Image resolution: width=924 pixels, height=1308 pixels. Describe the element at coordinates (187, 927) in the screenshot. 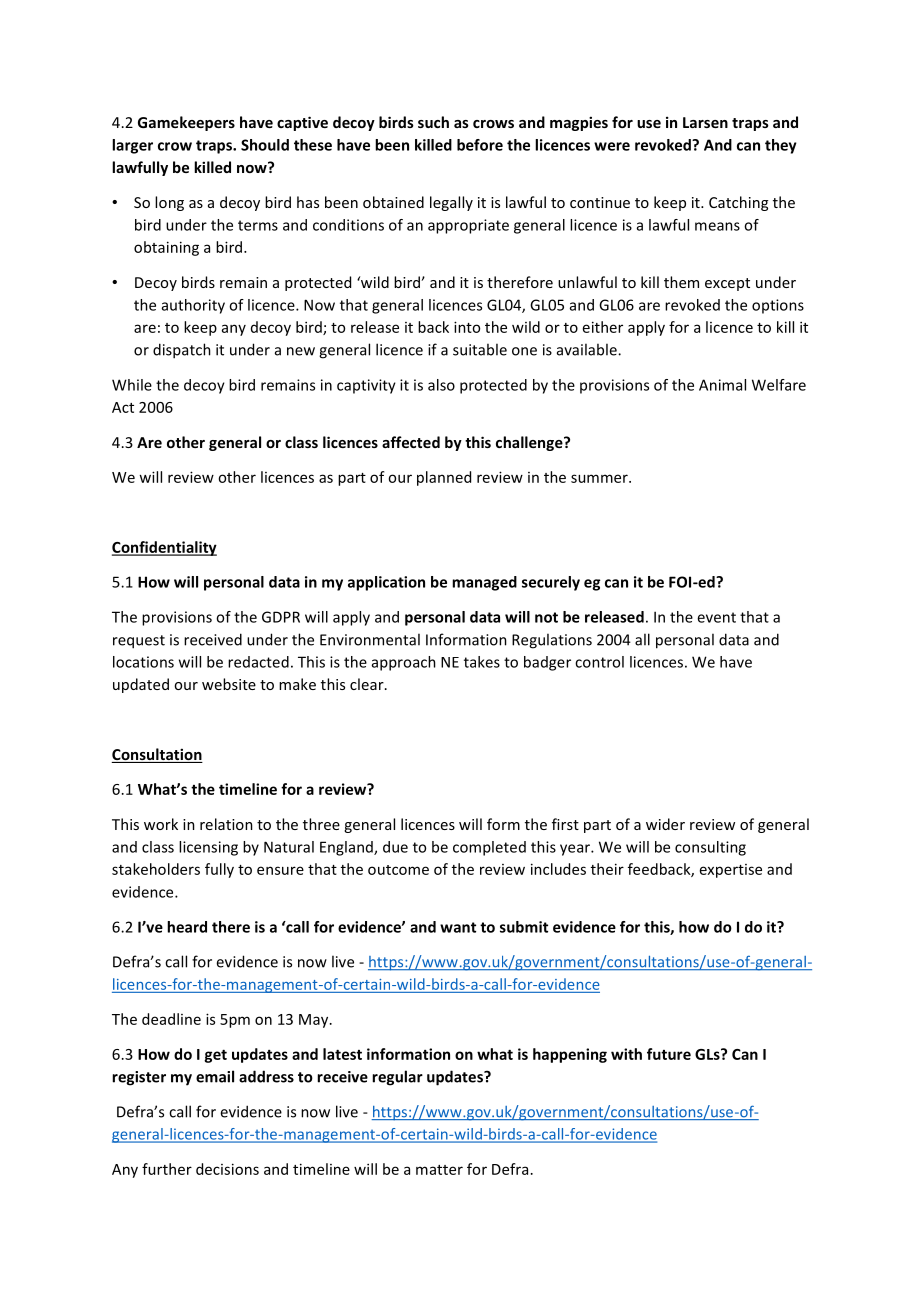

I see `heard` at that location.
